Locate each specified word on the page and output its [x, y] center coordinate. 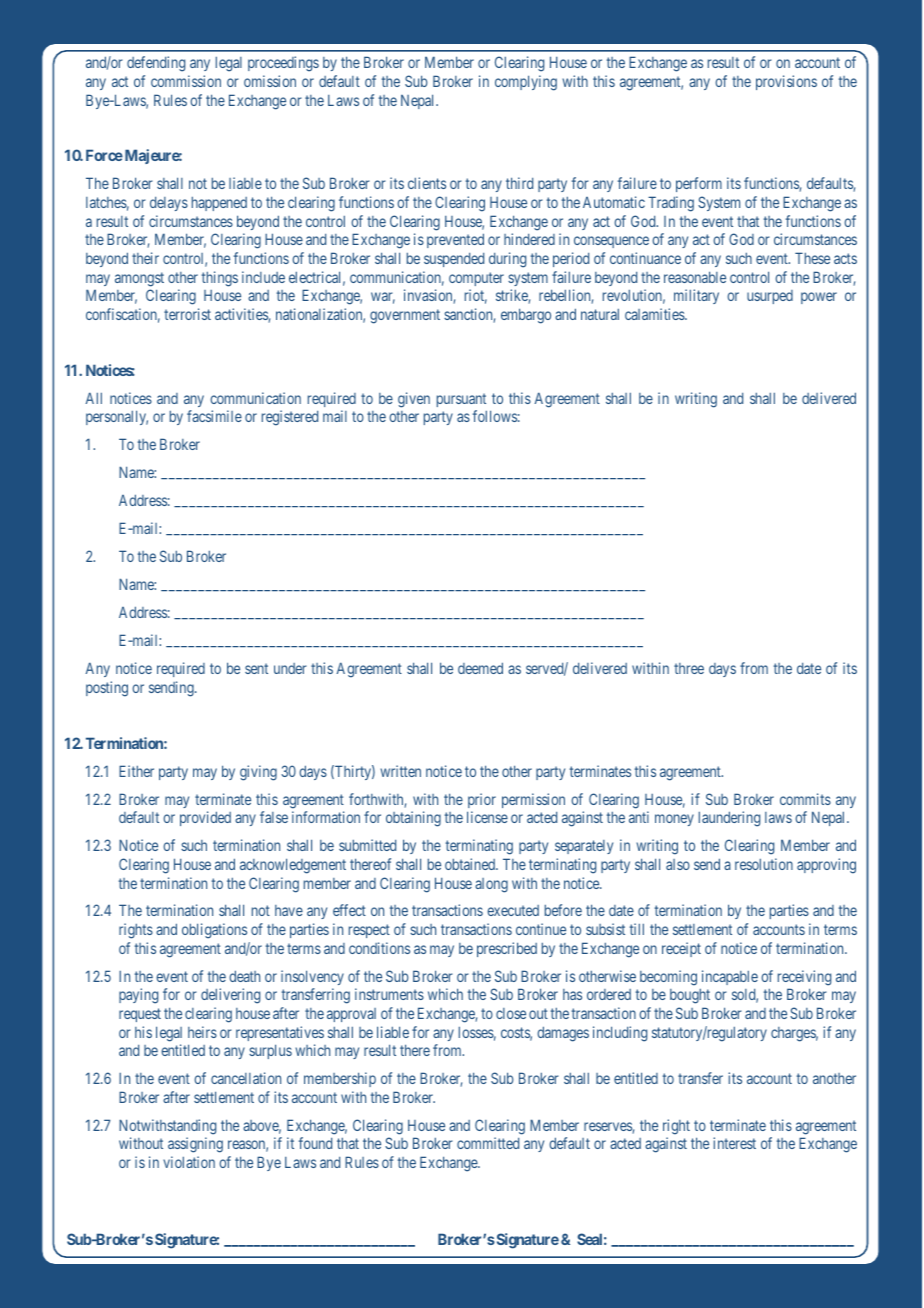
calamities [655, 314]
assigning [195, 1145]
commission [186, 81]
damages [563, 1034]
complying [526, 83]
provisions [786, 82]
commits [805, 799]
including [620, 1034]
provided [205, 818]
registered [290, 418]
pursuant [461, 400]
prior [482, 800]
